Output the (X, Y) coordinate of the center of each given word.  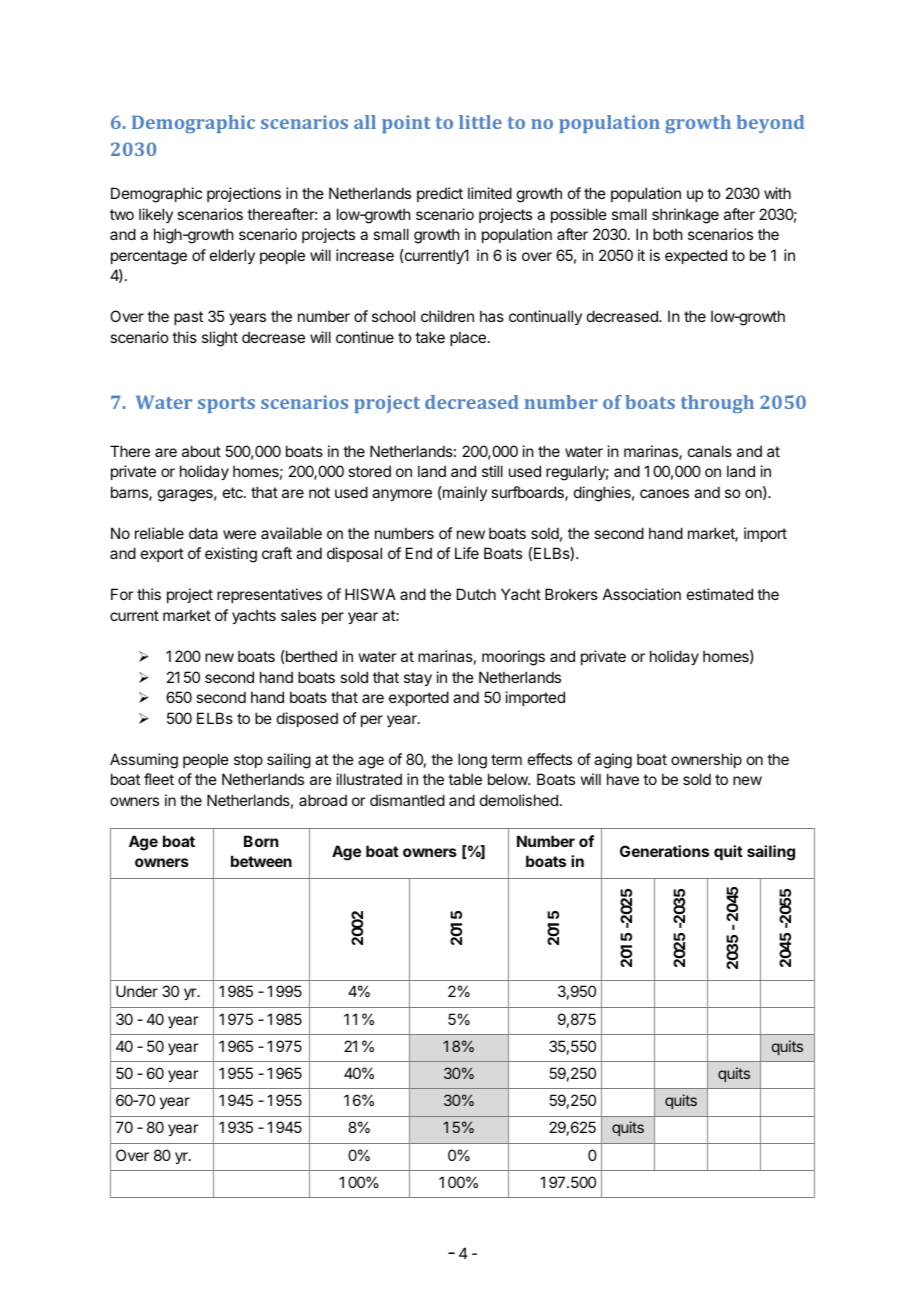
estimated (720, 594)
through (717, 404)
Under (137, 991)
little (480, 122)
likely (156, 215)
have (623, 779)
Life (467, 553)
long (472, 761)
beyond (770, 124)
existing (231, 555)
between (261, 861)
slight (220, 339)
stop (248, 761)
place (468, 338)
